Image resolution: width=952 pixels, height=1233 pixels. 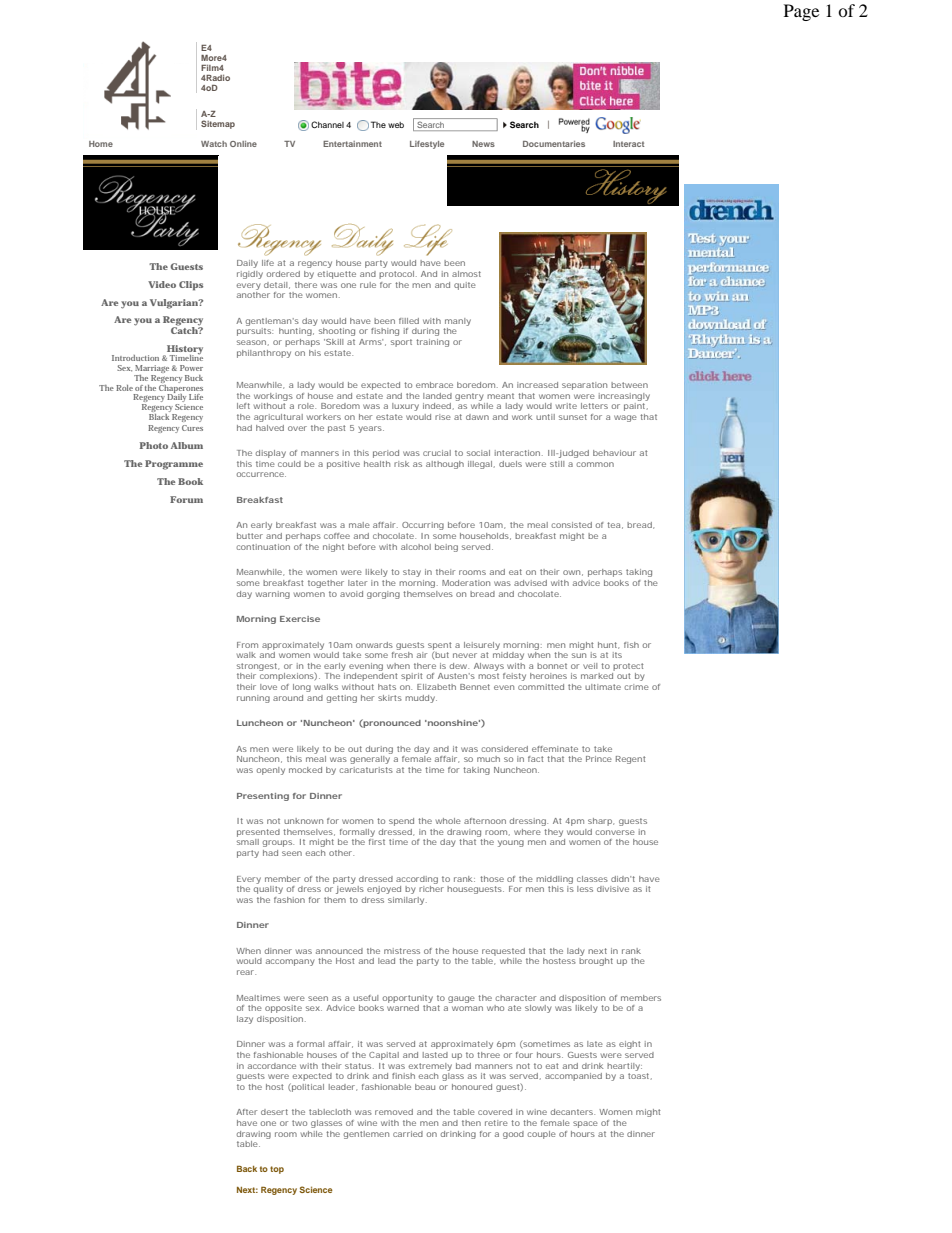 I want to click on warning, so click(x=273, y=595).
